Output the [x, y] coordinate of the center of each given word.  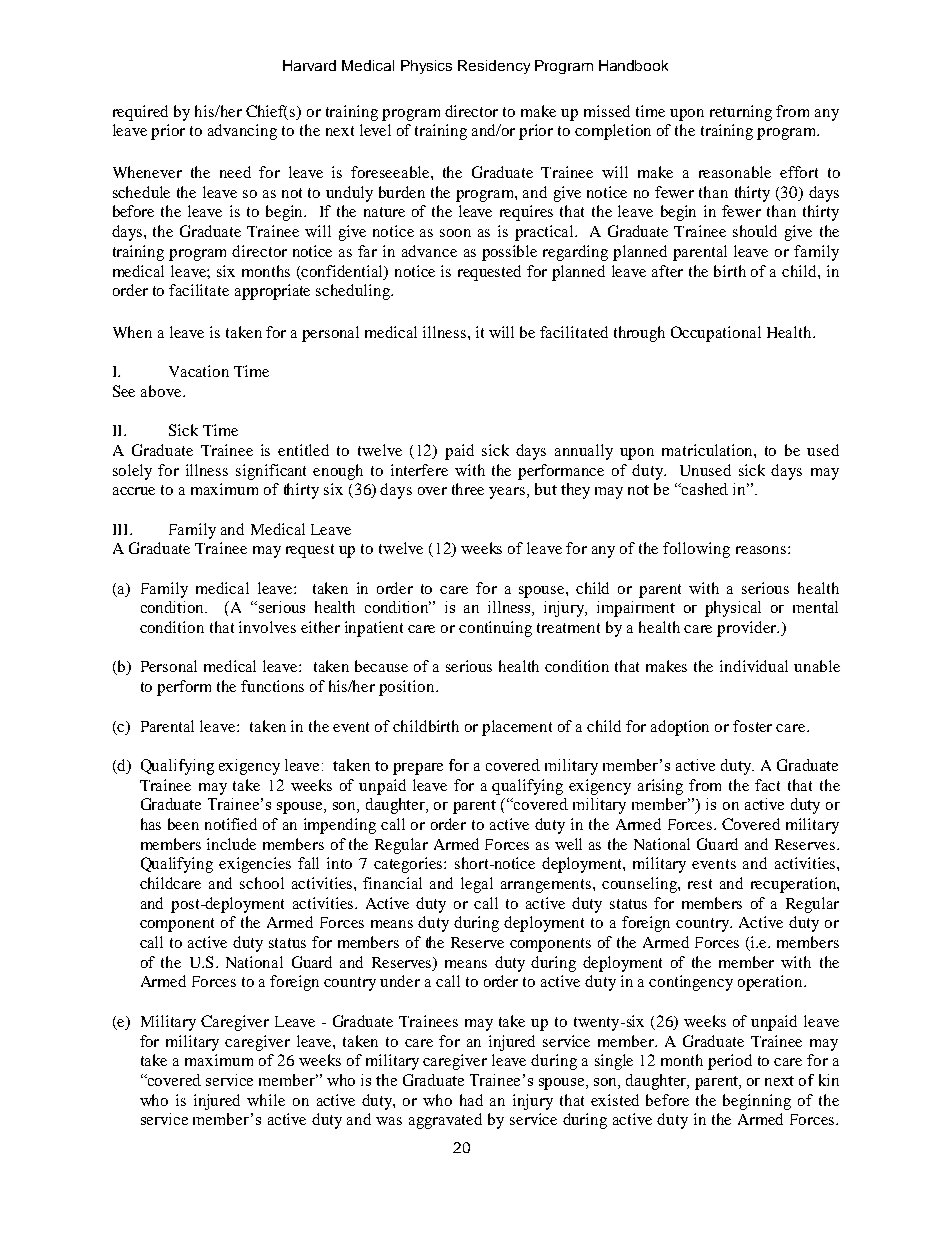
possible [509, 253]
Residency [494, 67]
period [730, 1062]
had [471, 1100]
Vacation [199, 371]
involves [267, 627]
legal [477, 885]
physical [733, 609]
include [231, 844]
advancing [242, 132]
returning [741, 113]
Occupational [716, 334]
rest [700, 884]
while [266, 1100]
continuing [495, 629]
